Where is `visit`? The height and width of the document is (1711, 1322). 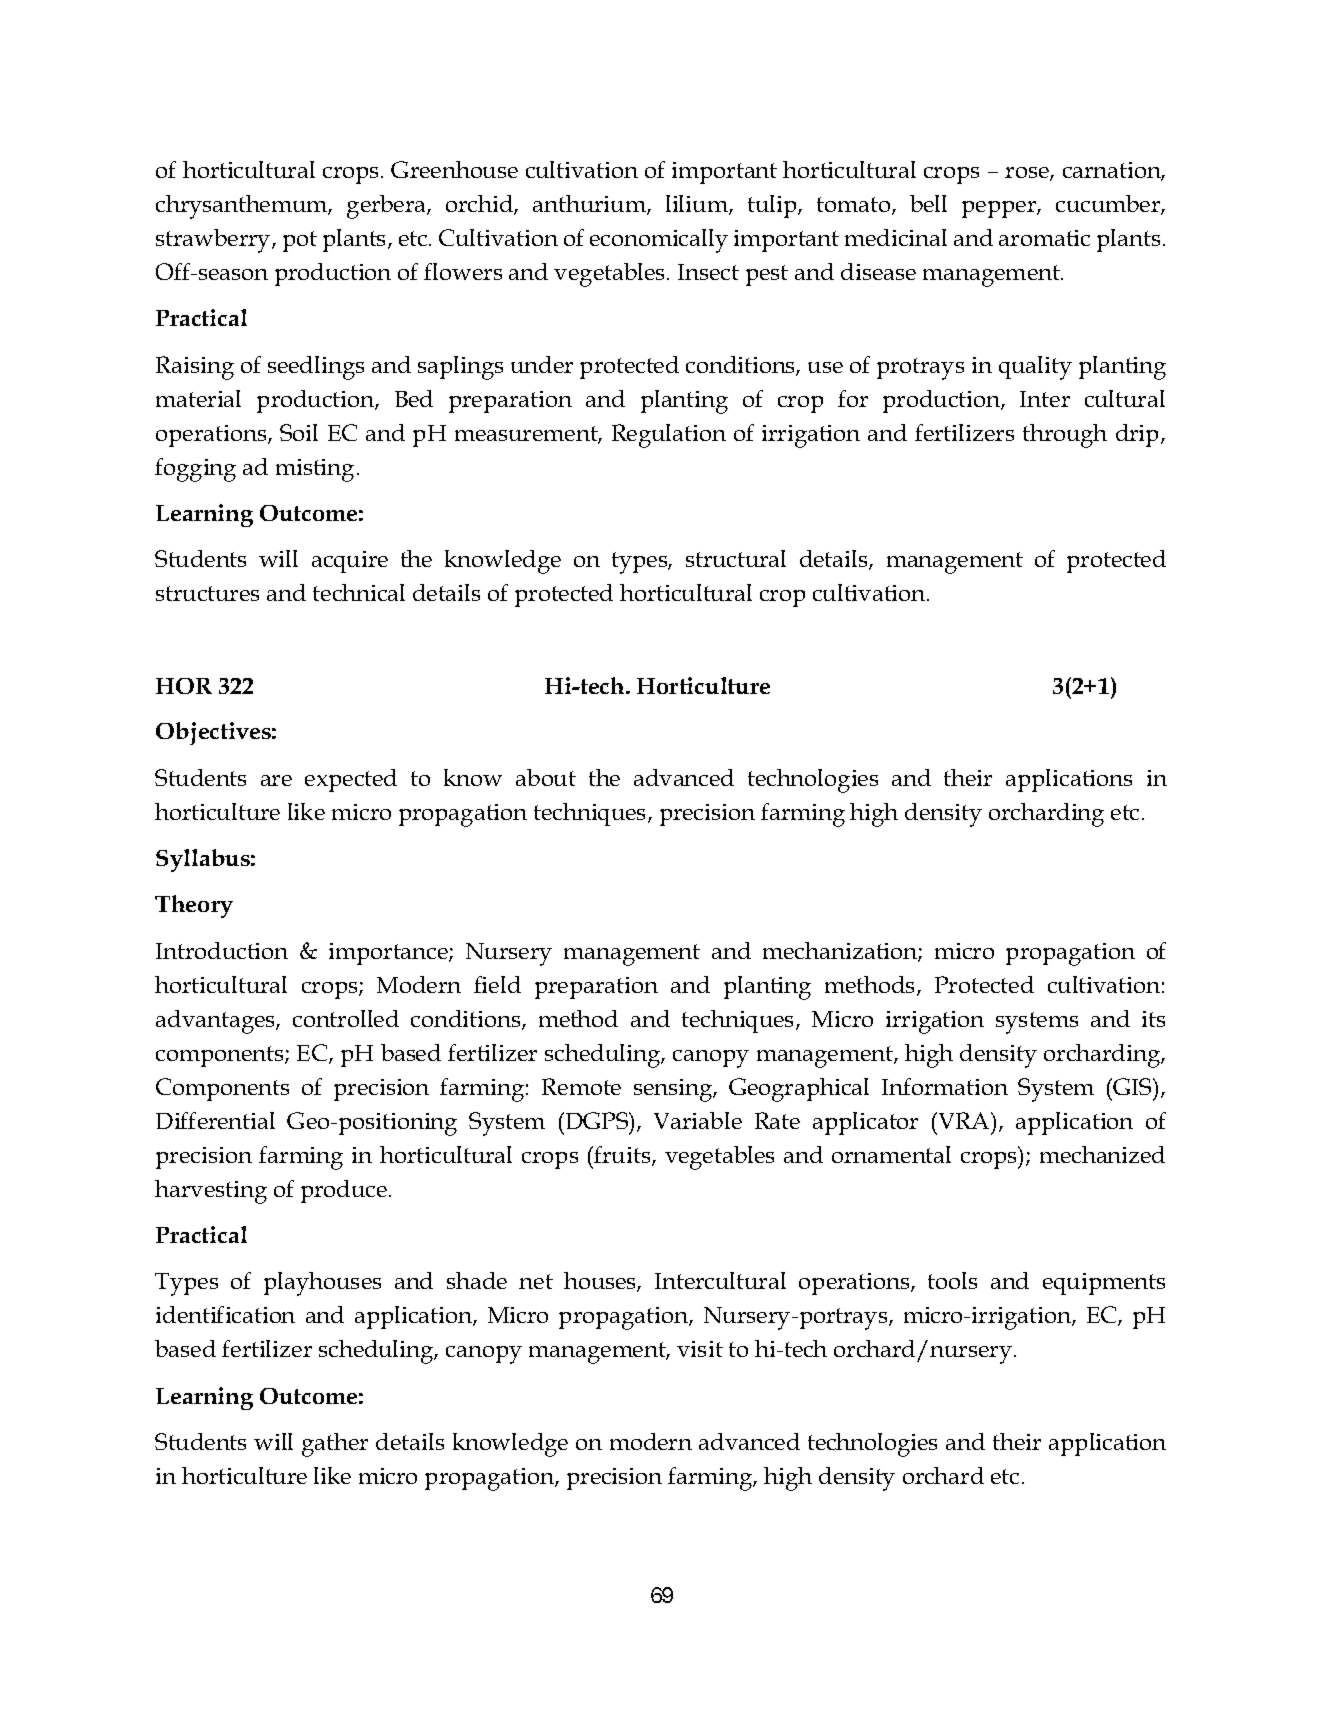 visit is located at coordinates (700, 1349).
